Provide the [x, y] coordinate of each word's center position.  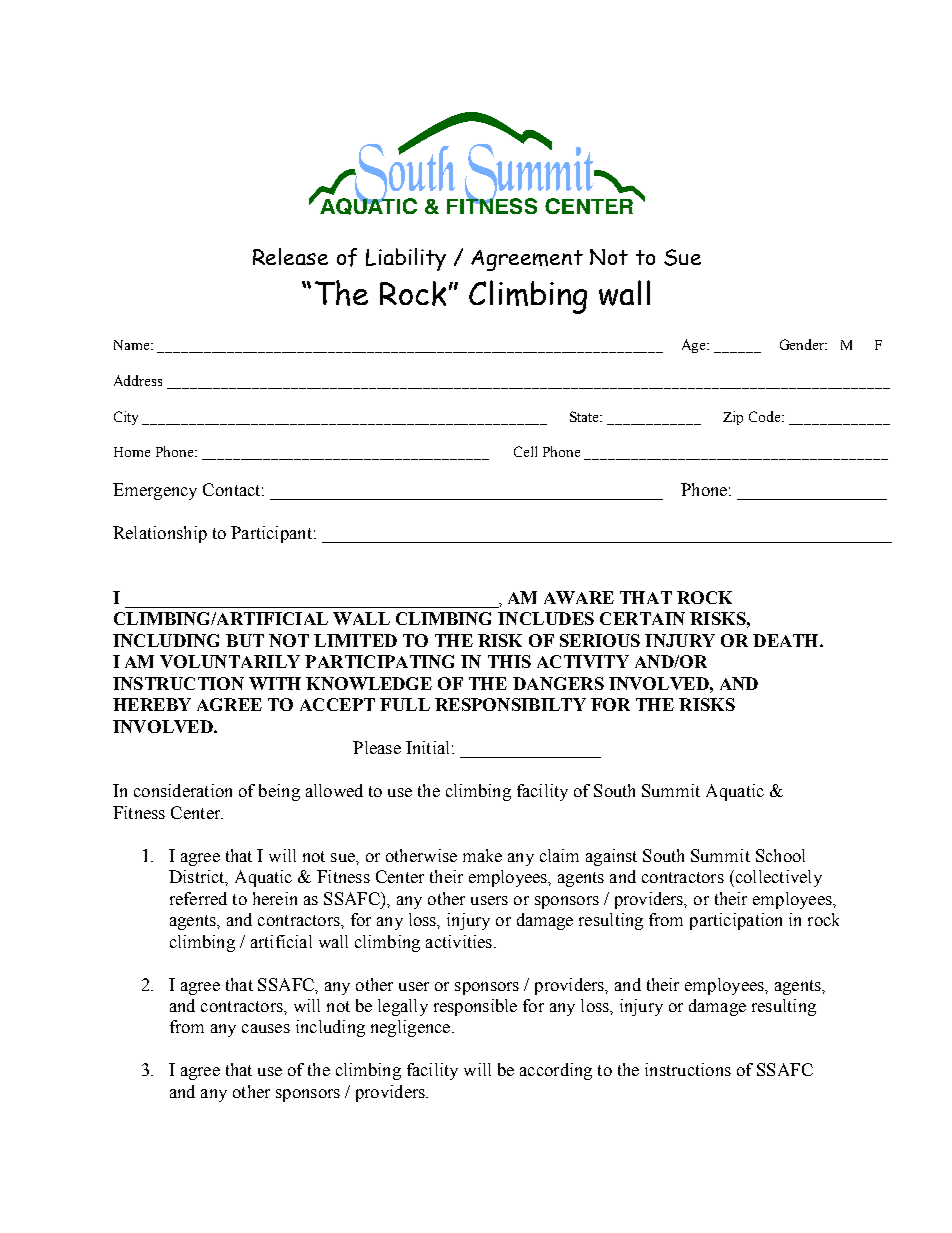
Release [290, 256]
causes [266, 1028]
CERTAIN [642, 618]
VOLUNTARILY [230, 661]
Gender [803, 344]
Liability [406, 259]
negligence [412, 1028]
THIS [509, 661]
